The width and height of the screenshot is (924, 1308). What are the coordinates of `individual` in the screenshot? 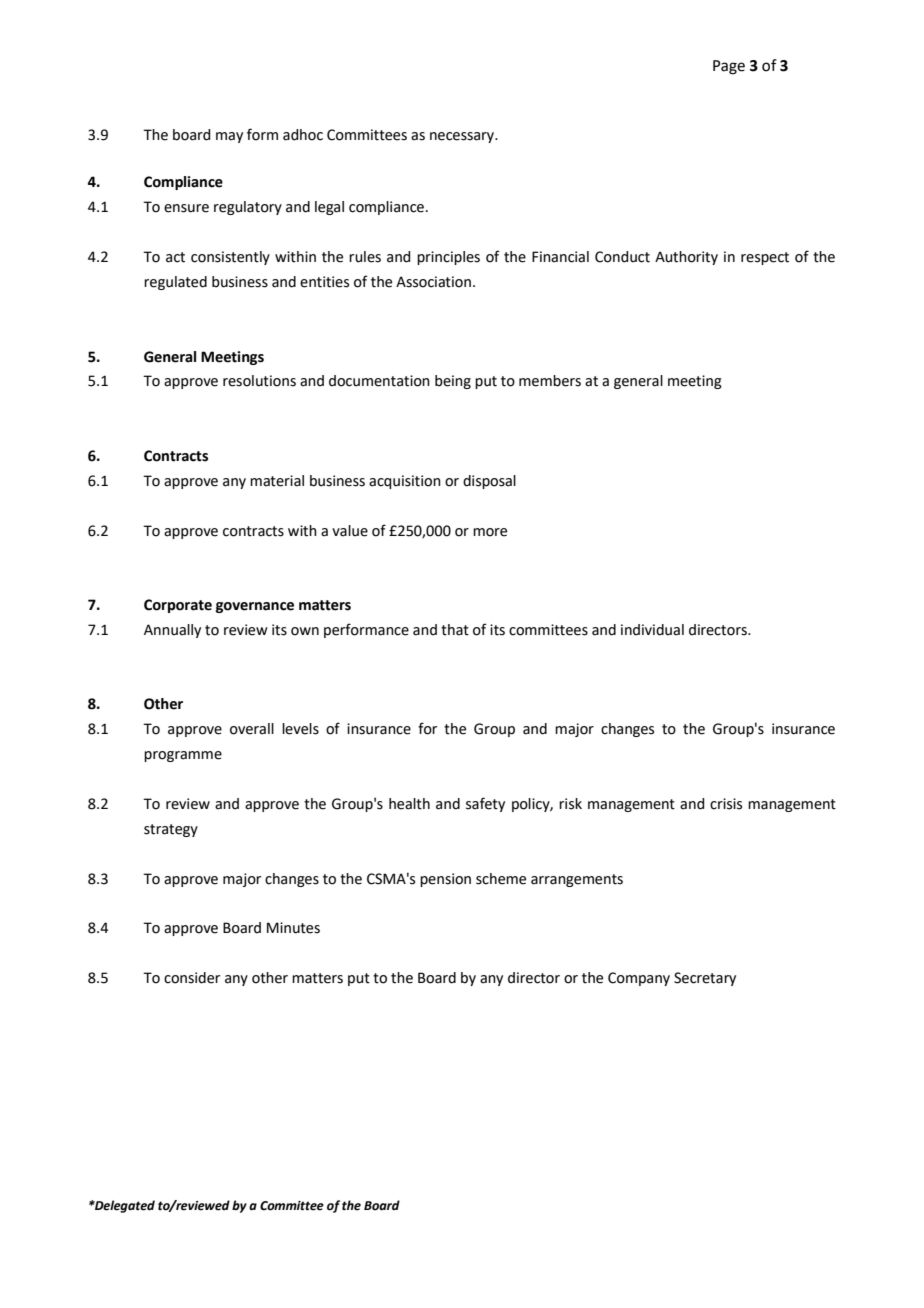 It's located at (652, 630).
